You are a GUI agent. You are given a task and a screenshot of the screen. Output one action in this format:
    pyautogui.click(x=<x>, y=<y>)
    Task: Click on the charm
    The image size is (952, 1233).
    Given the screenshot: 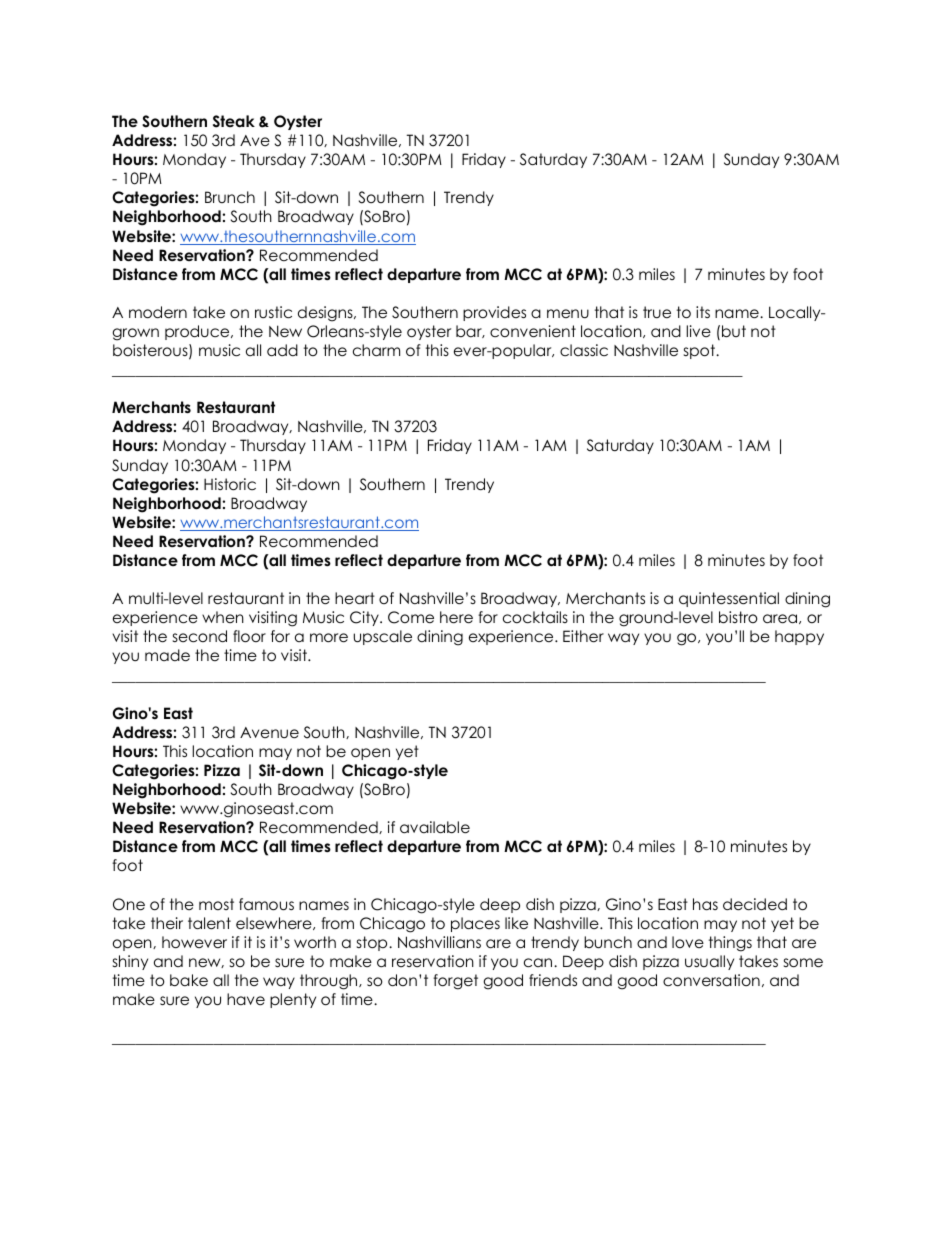 What is the action you would take?
    pyautogui.click(x=376, y=350)
